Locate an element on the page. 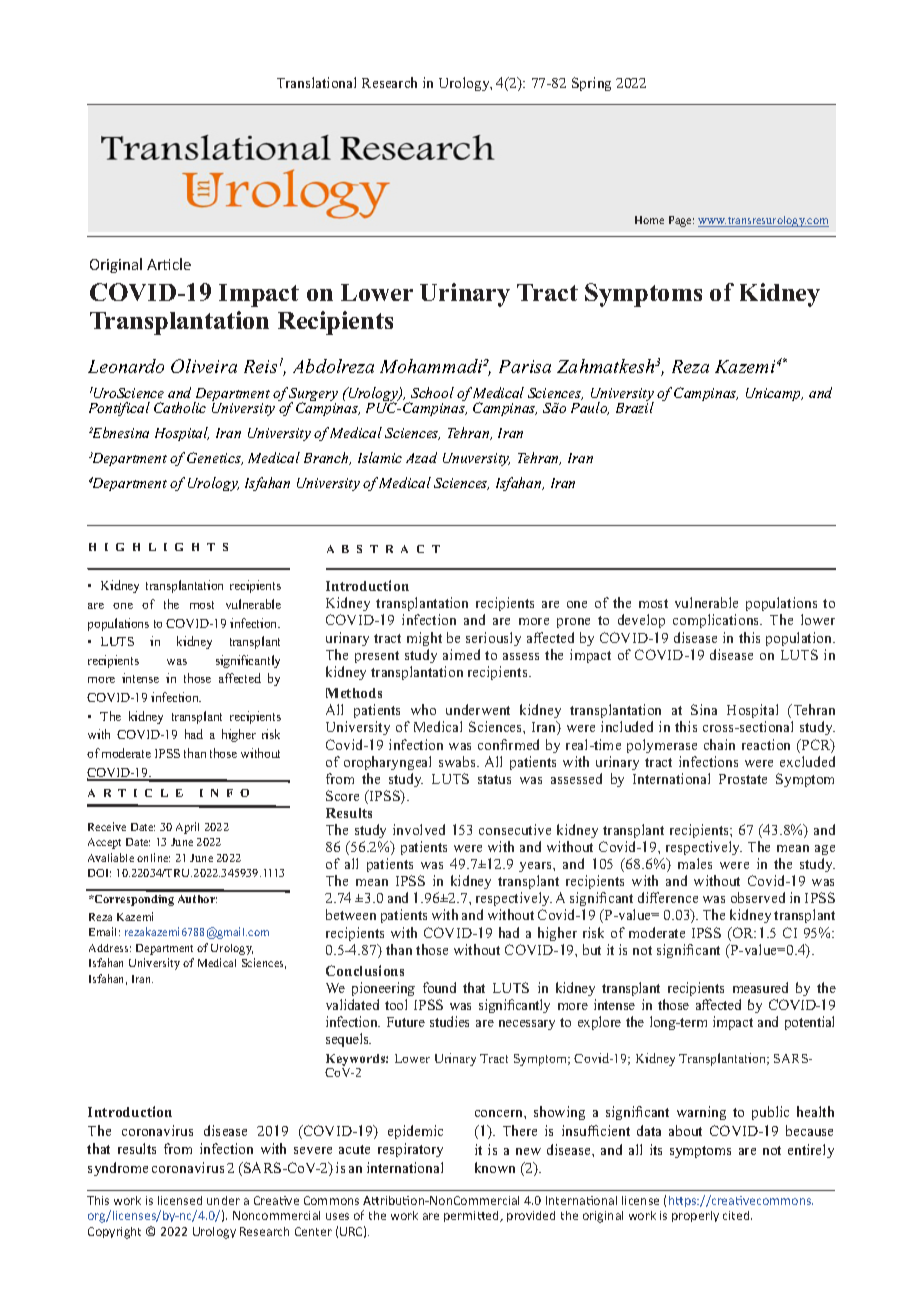  Home is located at coordinates (649, 220).
